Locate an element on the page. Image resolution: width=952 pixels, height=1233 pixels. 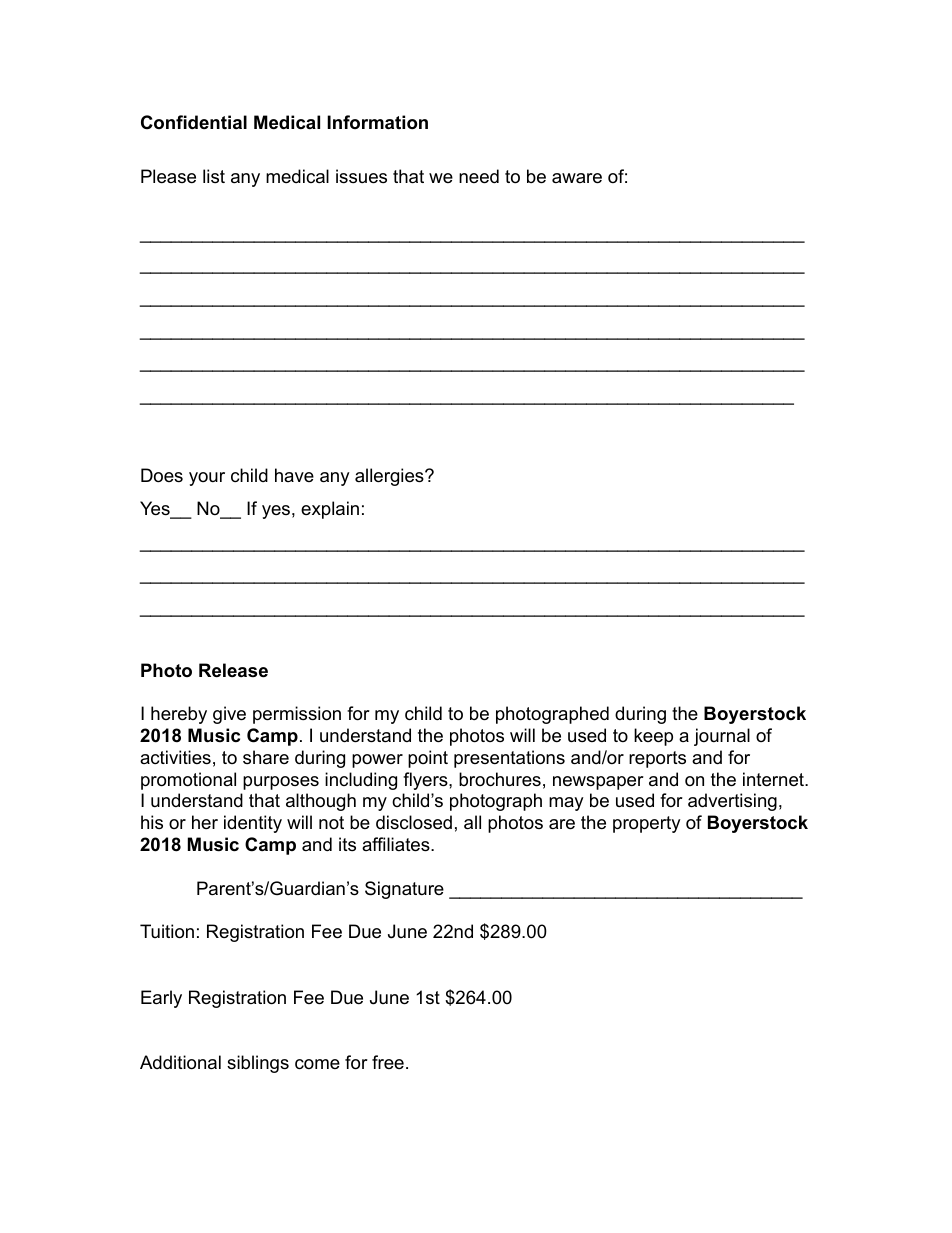
Release is located at coordinates (233, 670).
